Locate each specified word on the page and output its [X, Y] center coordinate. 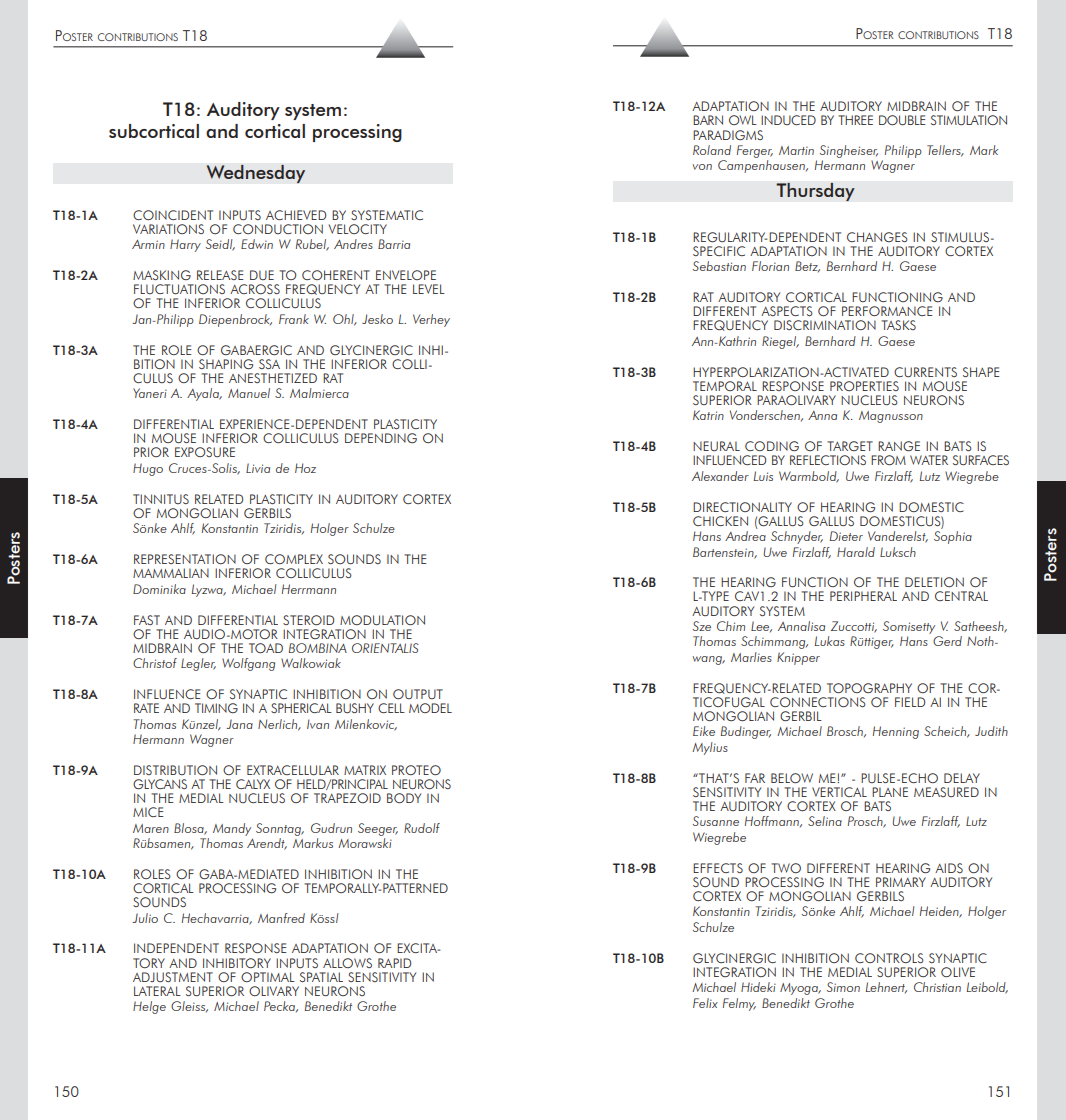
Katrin [708, 415]
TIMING [216, 708]
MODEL [430, 708]
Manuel [249, 393]
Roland [712, 150]
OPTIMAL [268, 977]
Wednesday [255, 174]
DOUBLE [902, 120]
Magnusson [891, 417]
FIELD [910, 702]
